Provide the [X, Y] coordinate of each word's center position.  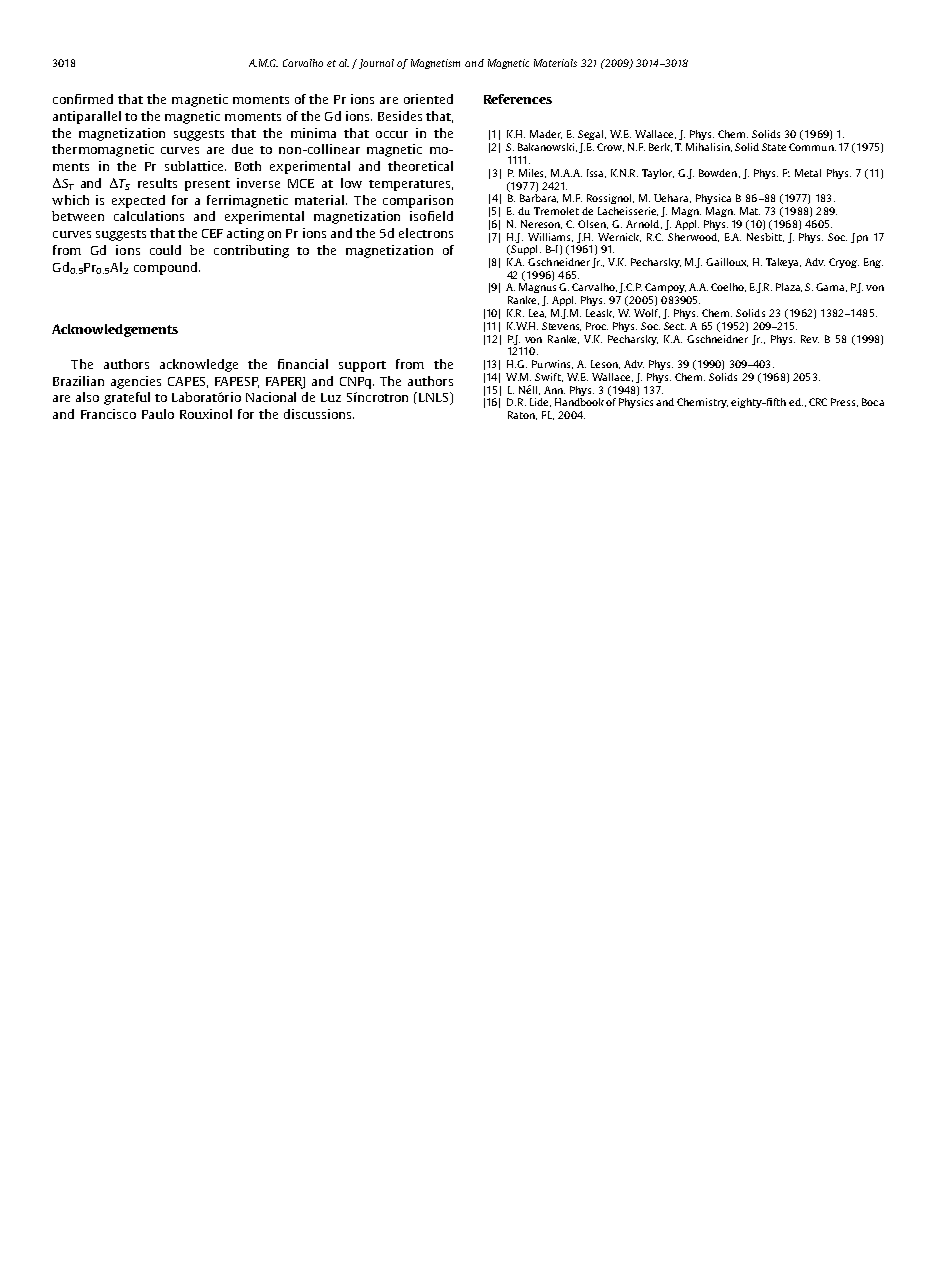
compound [167, 268]
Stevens [561, 326]
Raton [522, 415]
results [157, 183]
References [518, 99]
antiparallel [87, 117]
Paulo [158, 414]
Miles [532, 173]
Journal [376, 64]
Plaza [789, 287]
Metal [808, 173]
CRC [818, 402]
